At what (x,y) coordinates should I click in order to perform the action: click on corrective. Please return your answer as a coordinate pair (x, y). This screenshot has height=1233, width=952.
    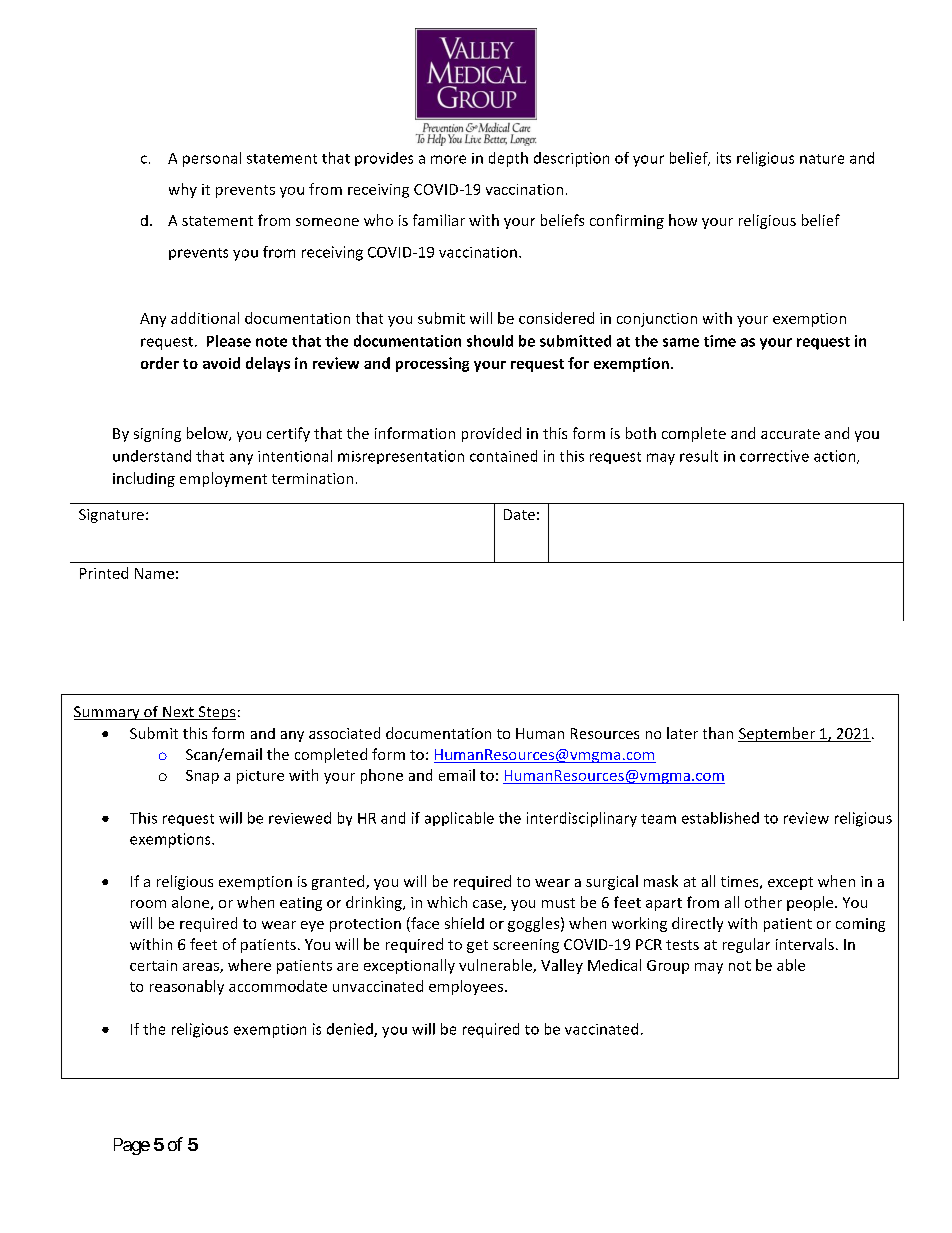
    Looking at the image, I should click on (774, 456).
